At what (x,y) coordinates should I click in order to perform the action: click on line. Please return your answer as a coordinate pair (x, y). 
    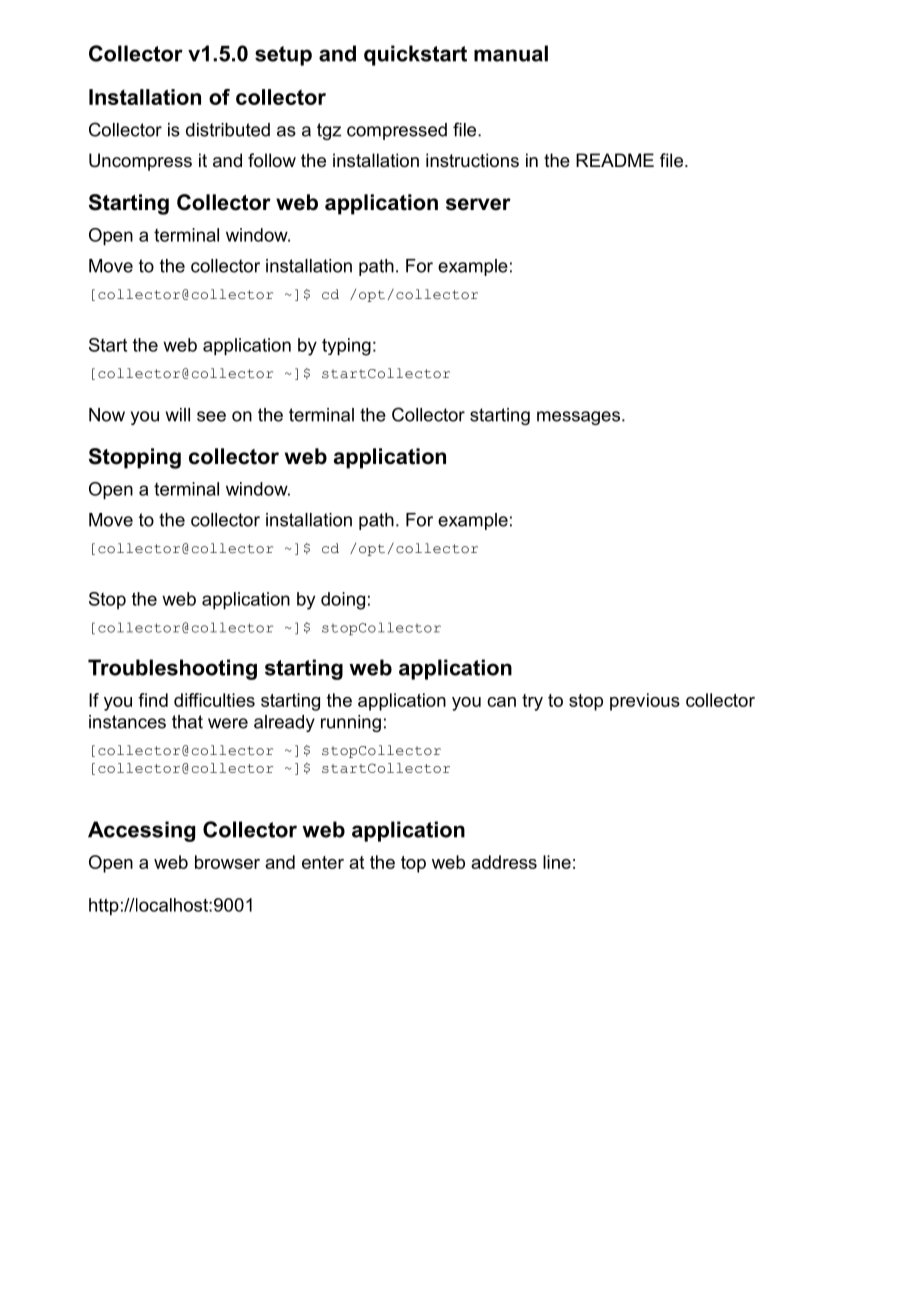
    Looking at the image, I should click on (557, 862).
